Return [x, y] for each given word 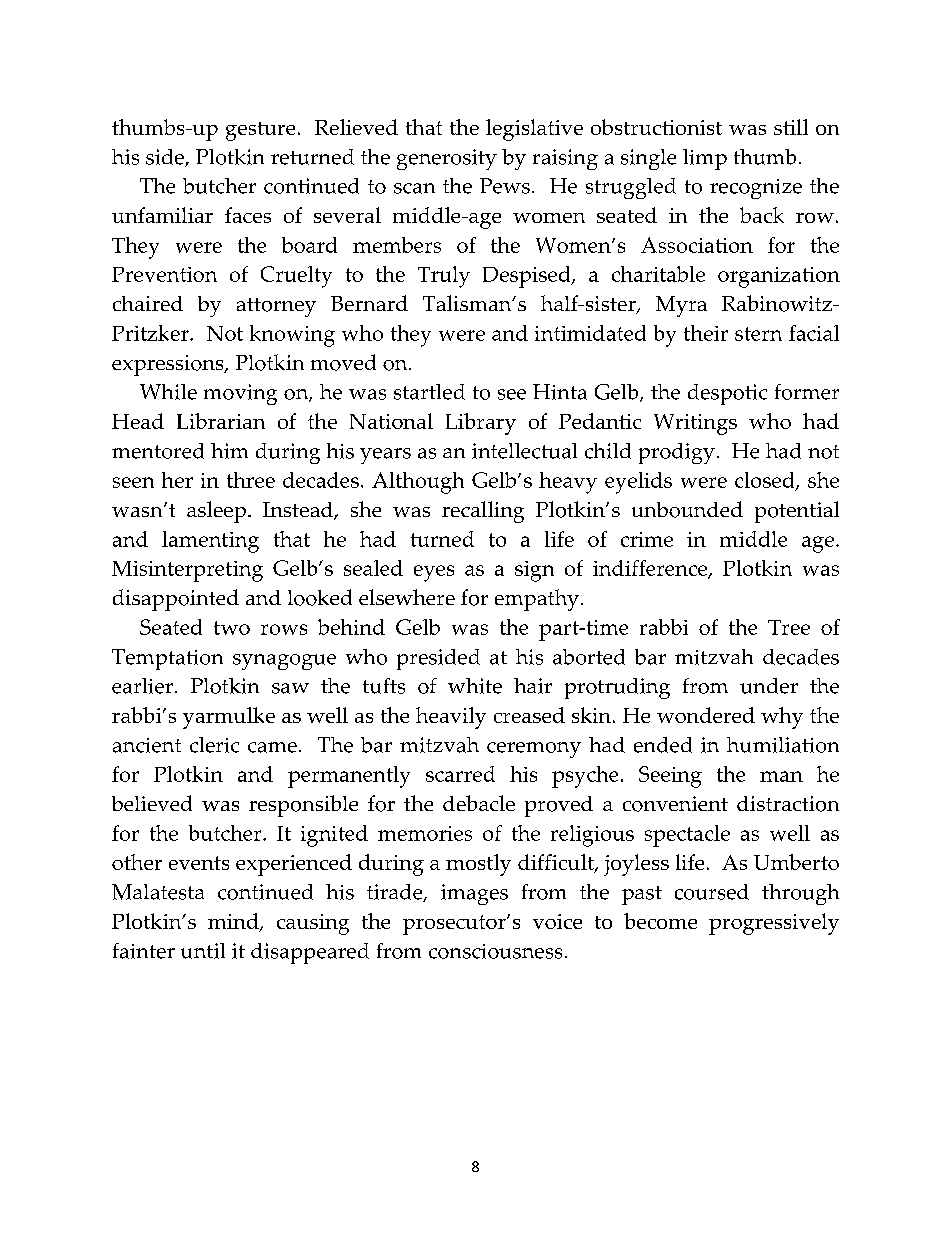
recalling [483, 512]
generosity [447, 159]
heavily [451, 718]
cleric [214, 745]
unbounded [687, 509]
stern [758, 334]
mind [234, 922]
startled [429, 392]
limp [705, 159]
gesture [260, 131]
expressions [169, 365]
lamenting [210, 542]
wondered [706, 715]
